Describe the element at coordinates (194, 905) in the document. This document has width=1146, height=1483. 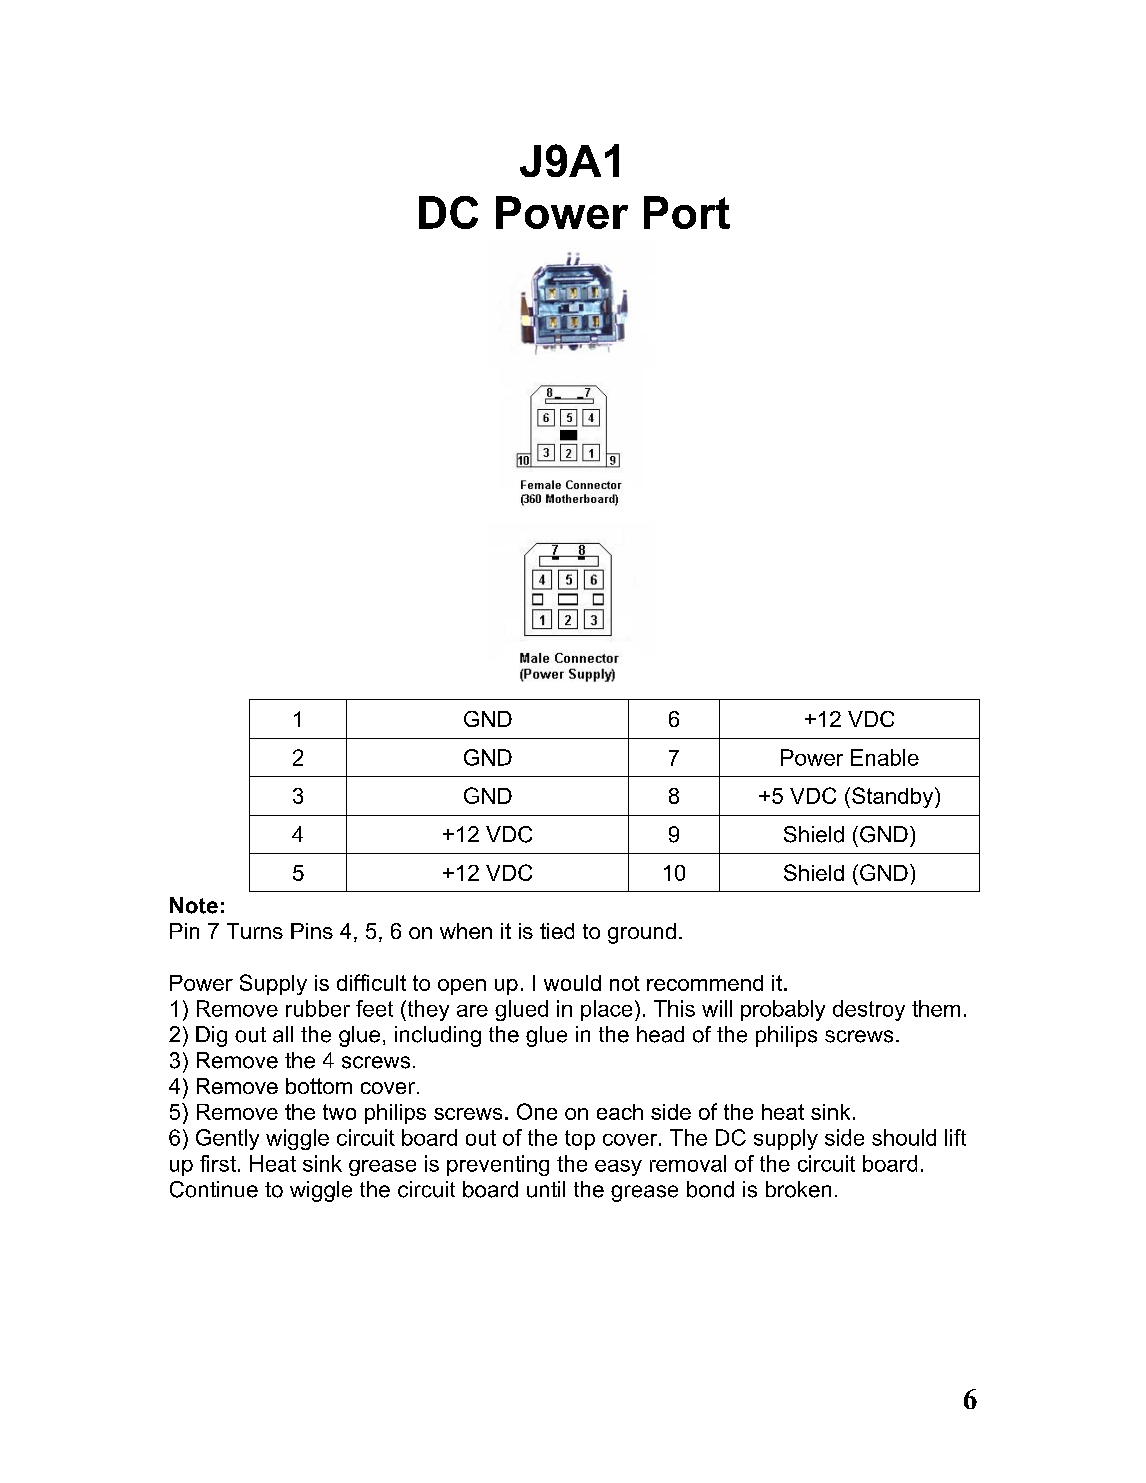
I see `Note` at that location.
